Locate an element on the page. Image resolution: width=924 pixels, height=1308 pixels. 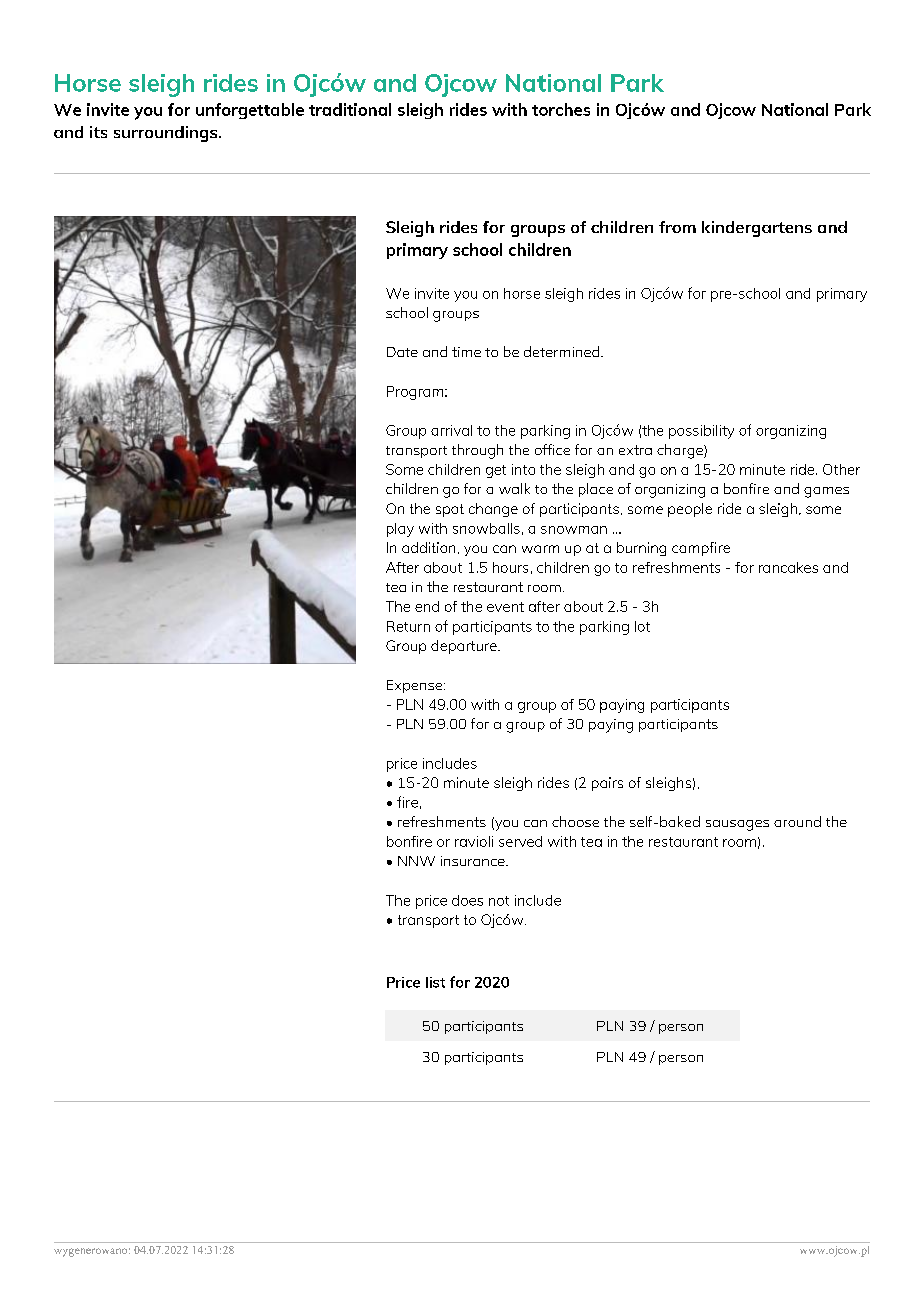
surroundings is located at coordinates (167, 134).
